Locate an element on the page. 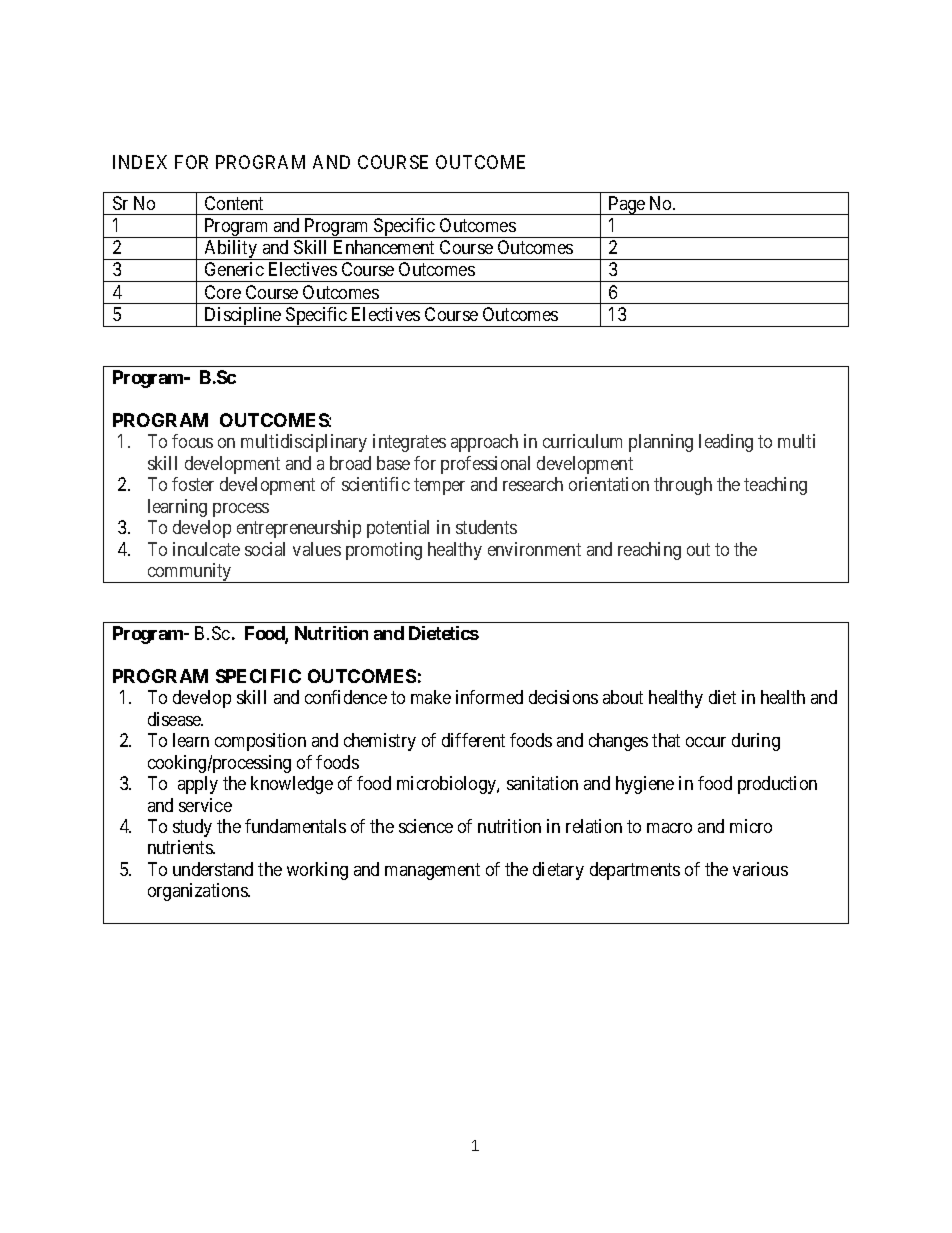 The width and height of the image is (952, 1233). management is located at coordinates (432, 871).
